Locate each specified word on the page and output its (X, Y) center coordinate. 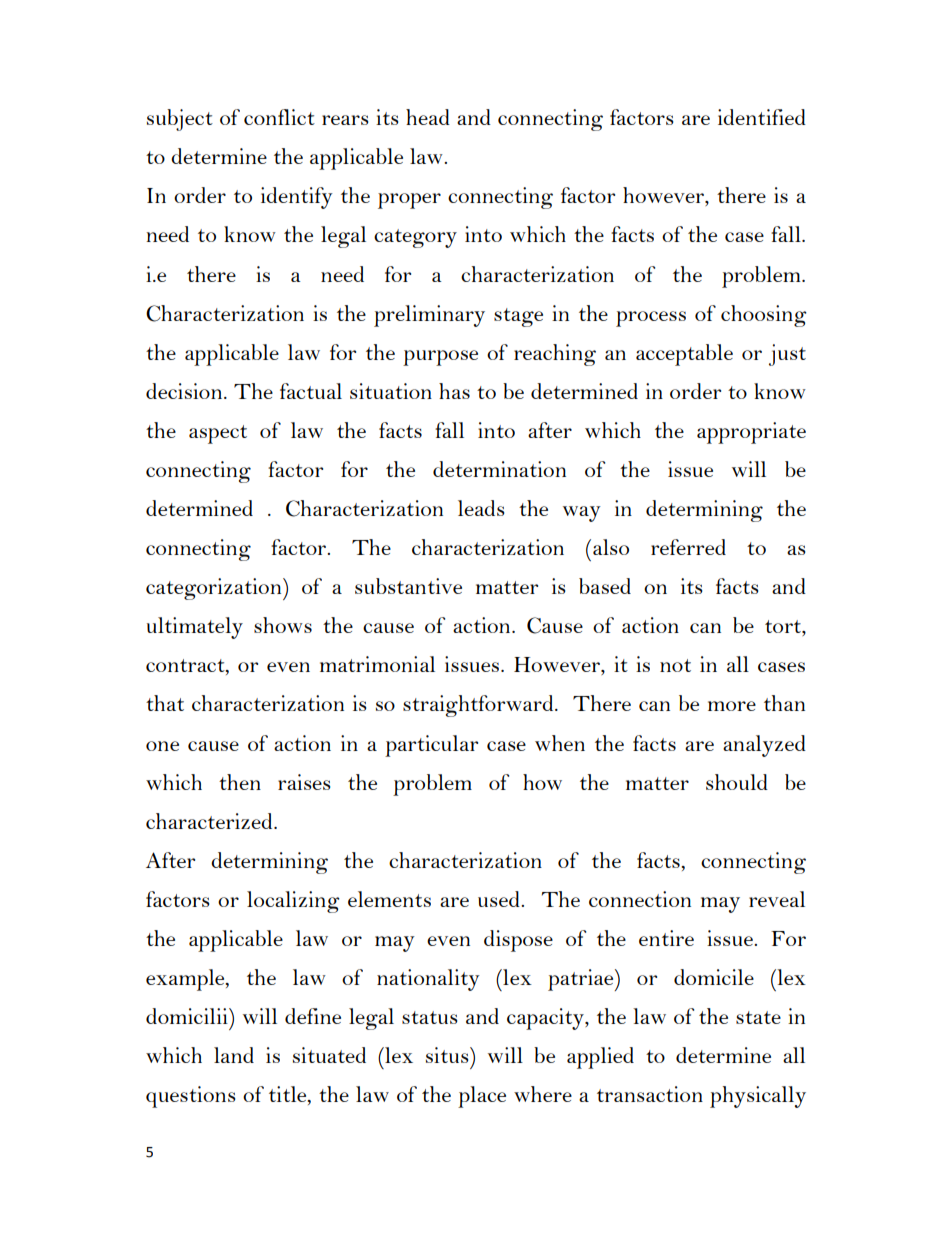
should (737, 782)
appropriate (751, 433)
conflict (279, 117)
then (240, 782)
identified (762, 117)
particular (431, 746)
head (428, 117)
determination (499, 469)
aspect (218, 434)
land (234, 1055)
